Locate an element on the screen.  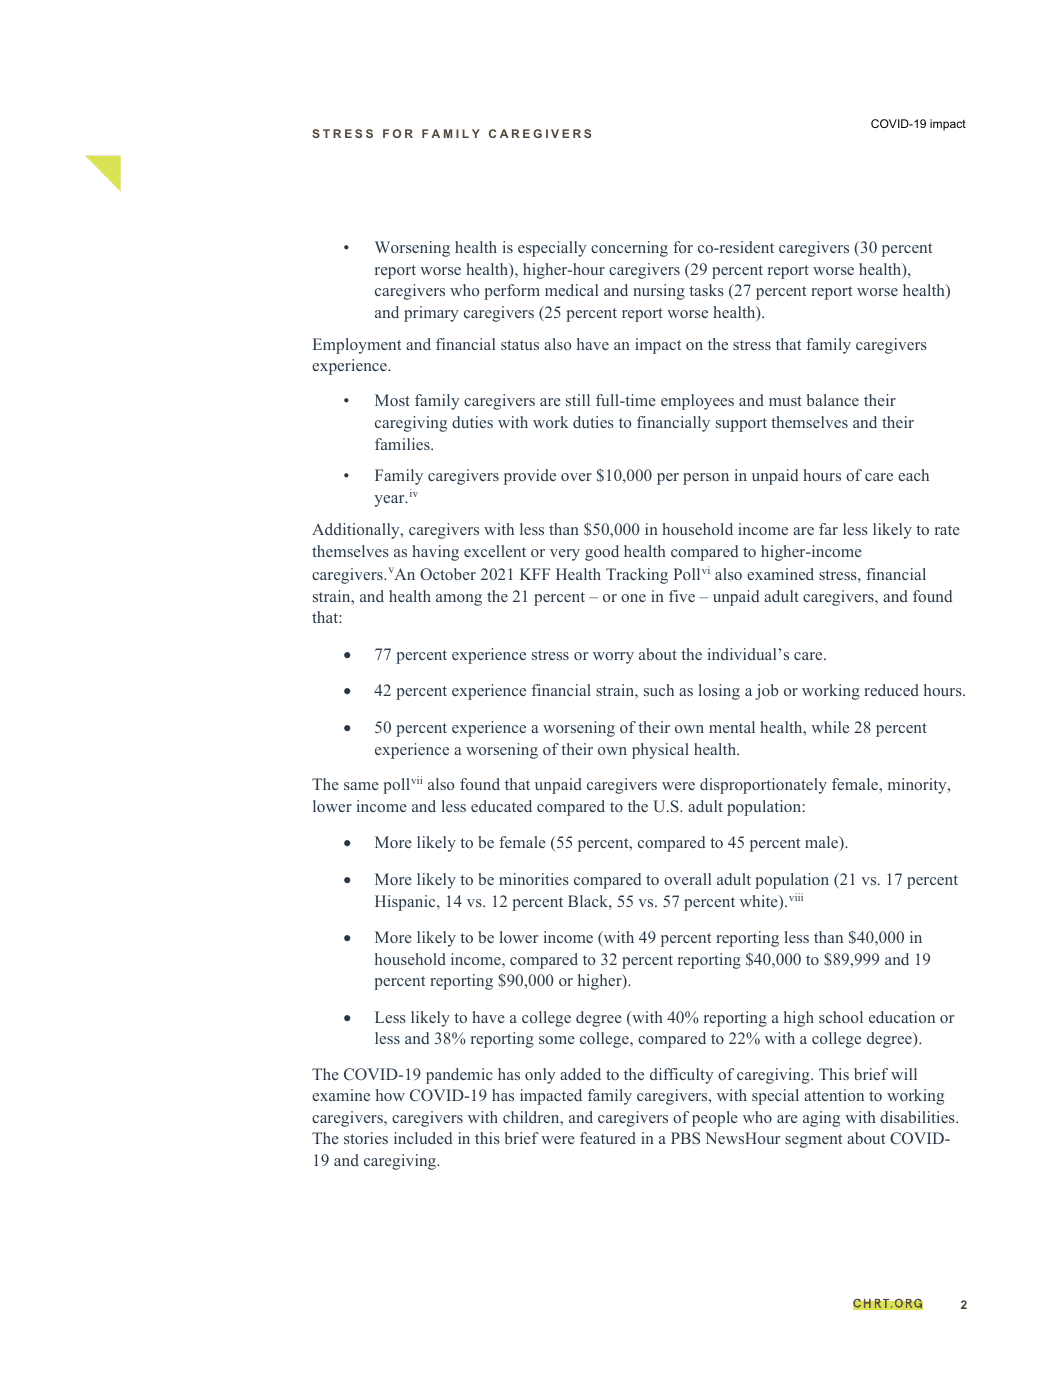
nursing is located at coordinates (659, 292).
